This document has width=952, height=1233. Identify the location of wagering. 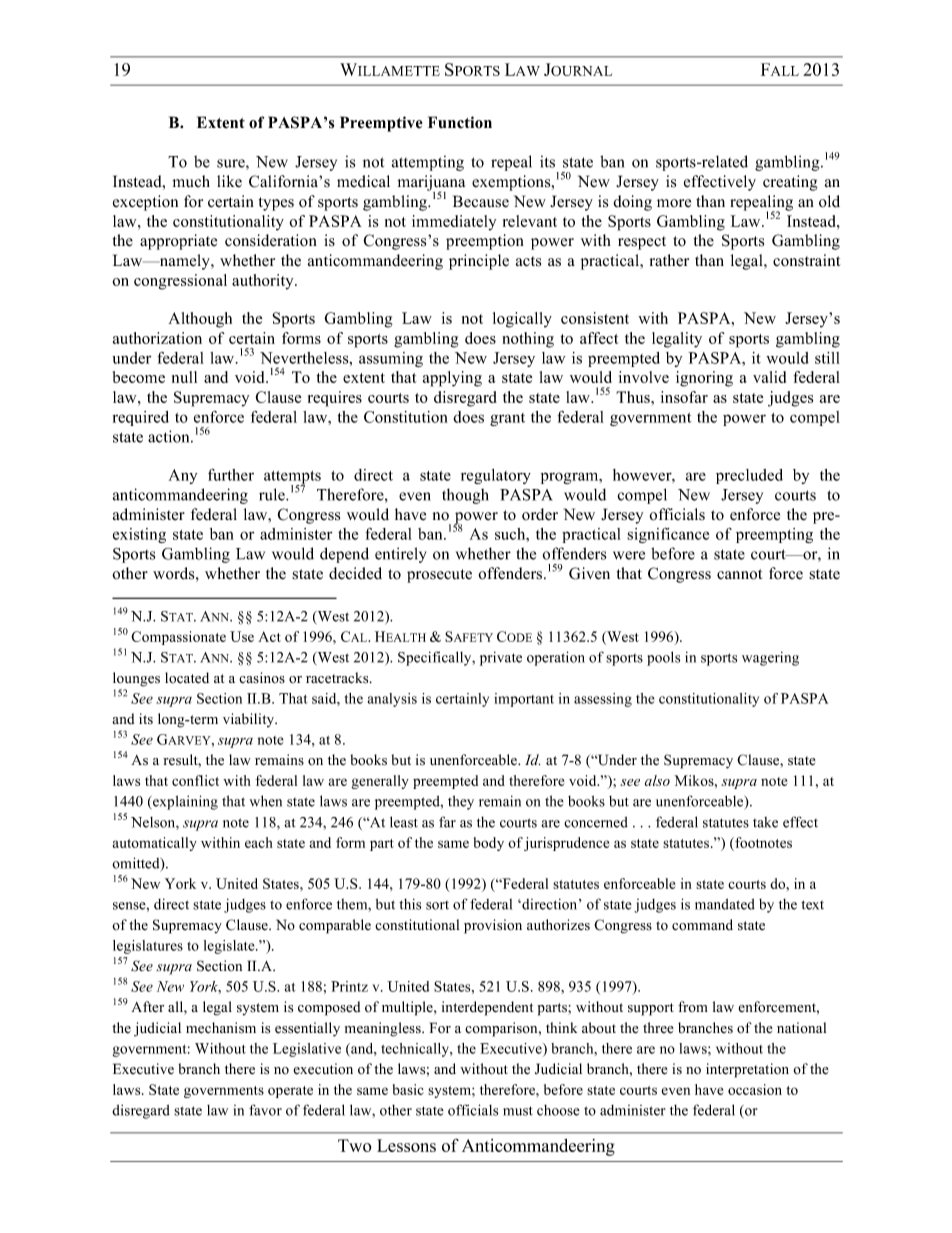
(770, 658).
